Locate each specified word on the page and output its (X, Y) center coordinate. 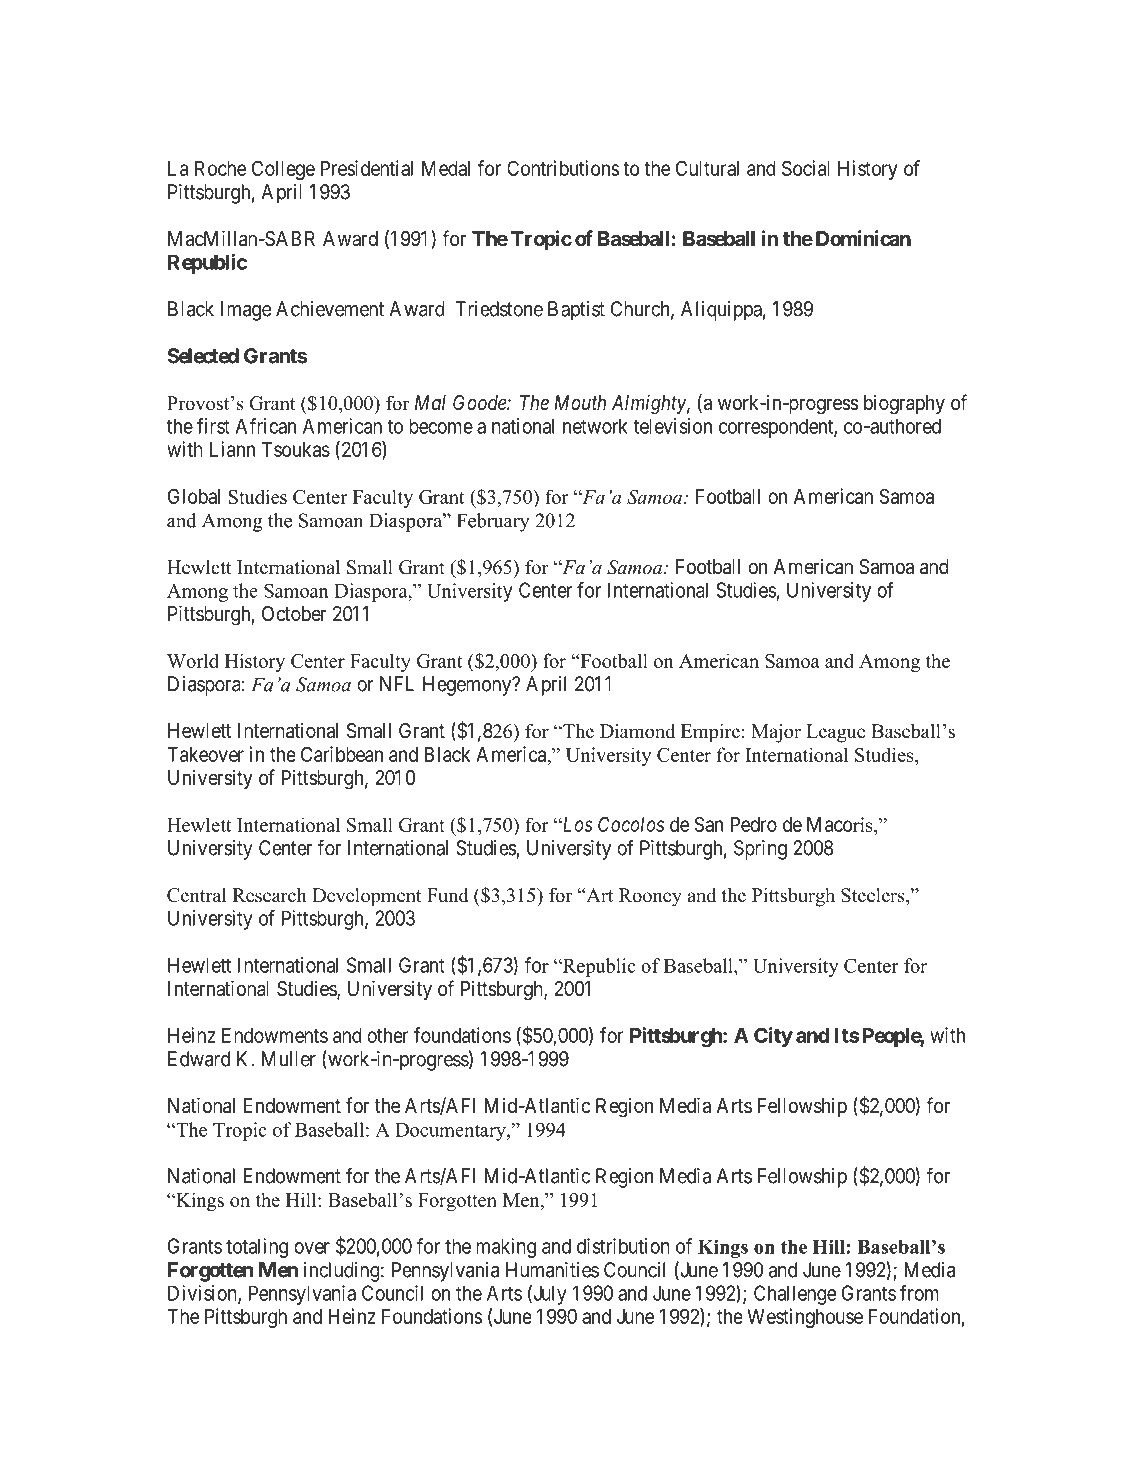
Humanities (552, 1270)
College (283, 170)
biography (904, 405)
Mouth (580, 403)
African (265, 426)
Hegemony (468, 686)
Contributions (563, 168)
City (773, 1037)
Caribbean (342, 754)
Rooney (650, 897)
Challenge (795, 1295)
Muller (289, 1059)
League (835, 733)
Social (806, 168)
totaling (257, 1248)
